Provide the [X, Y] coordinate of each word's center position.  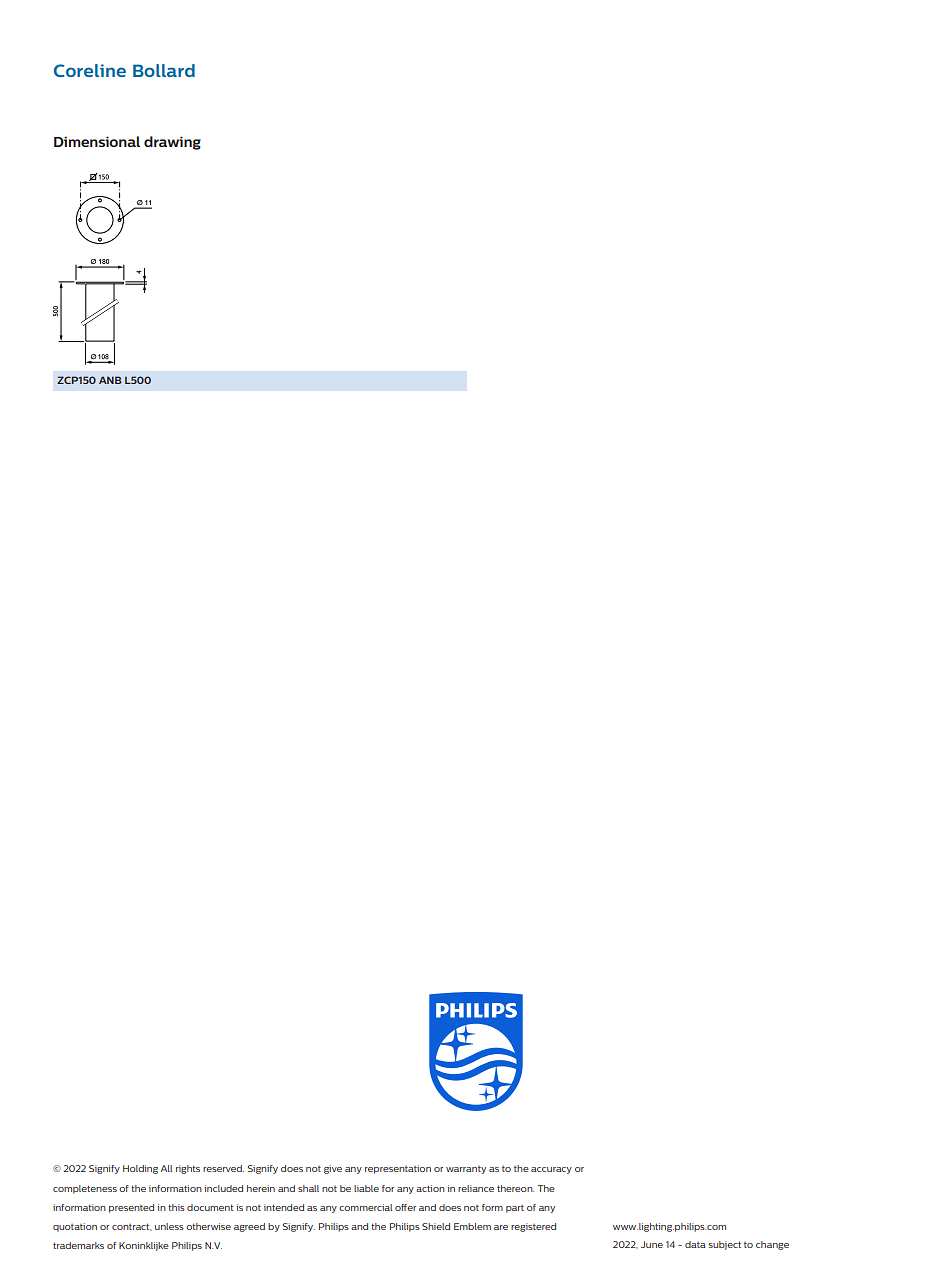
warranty [466, 1170]
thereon [515, 1188]
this [176, 1207]
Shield [436, 1226]
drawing [172, 143]
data [695, 1244]
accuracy [551, 1170]
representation [398, 1169]
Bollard [164, 70]
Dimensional [97, 141]
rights [188, 1169]
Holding [140, 1169]
